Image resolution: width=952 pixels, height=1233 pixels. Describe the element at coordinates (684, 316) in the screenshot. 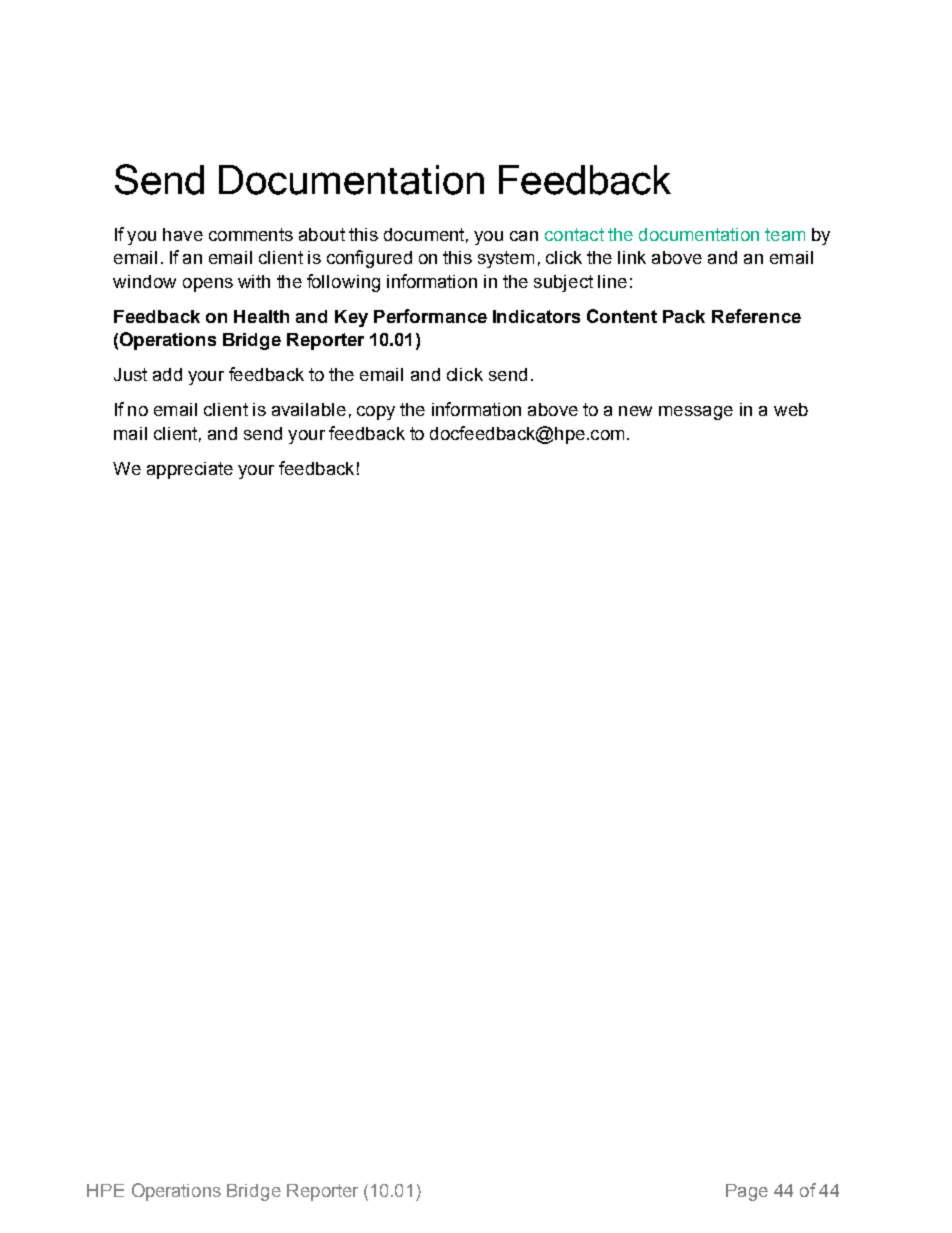

I see `Pack` at that location.
